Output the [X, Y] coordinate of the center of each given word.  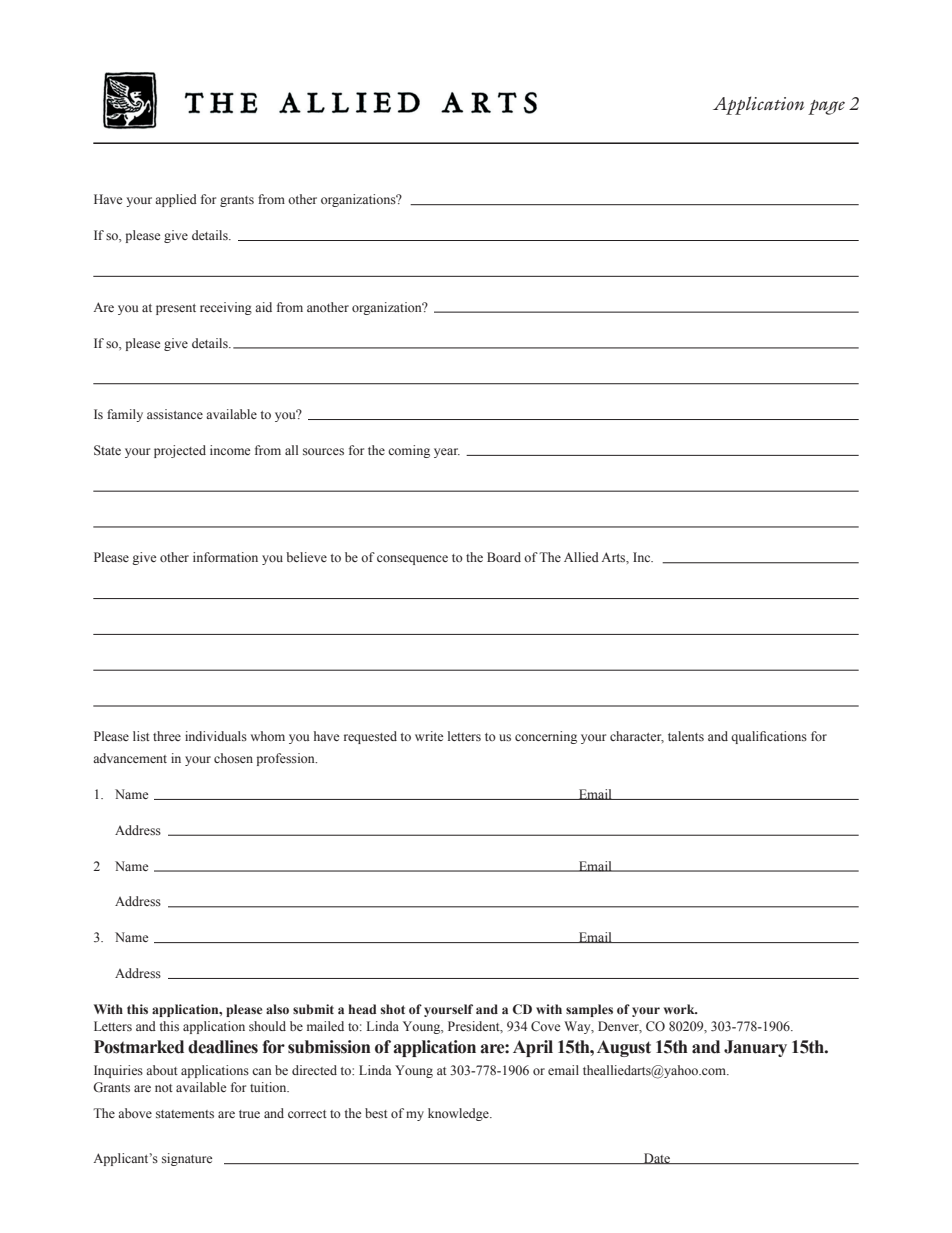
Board [504, 557]
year [447, 453]
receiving [226, 308]
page [826, 107]
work [680, 1009]
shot [393, 1009]
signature [187, 1159]
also [277, 1009]
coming [409, 451]
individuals [216, 736]
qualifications [769, 737]
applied [176, 200]
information [225, 557]
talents [686, 736]
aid [263, 307]
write [429, 736]
